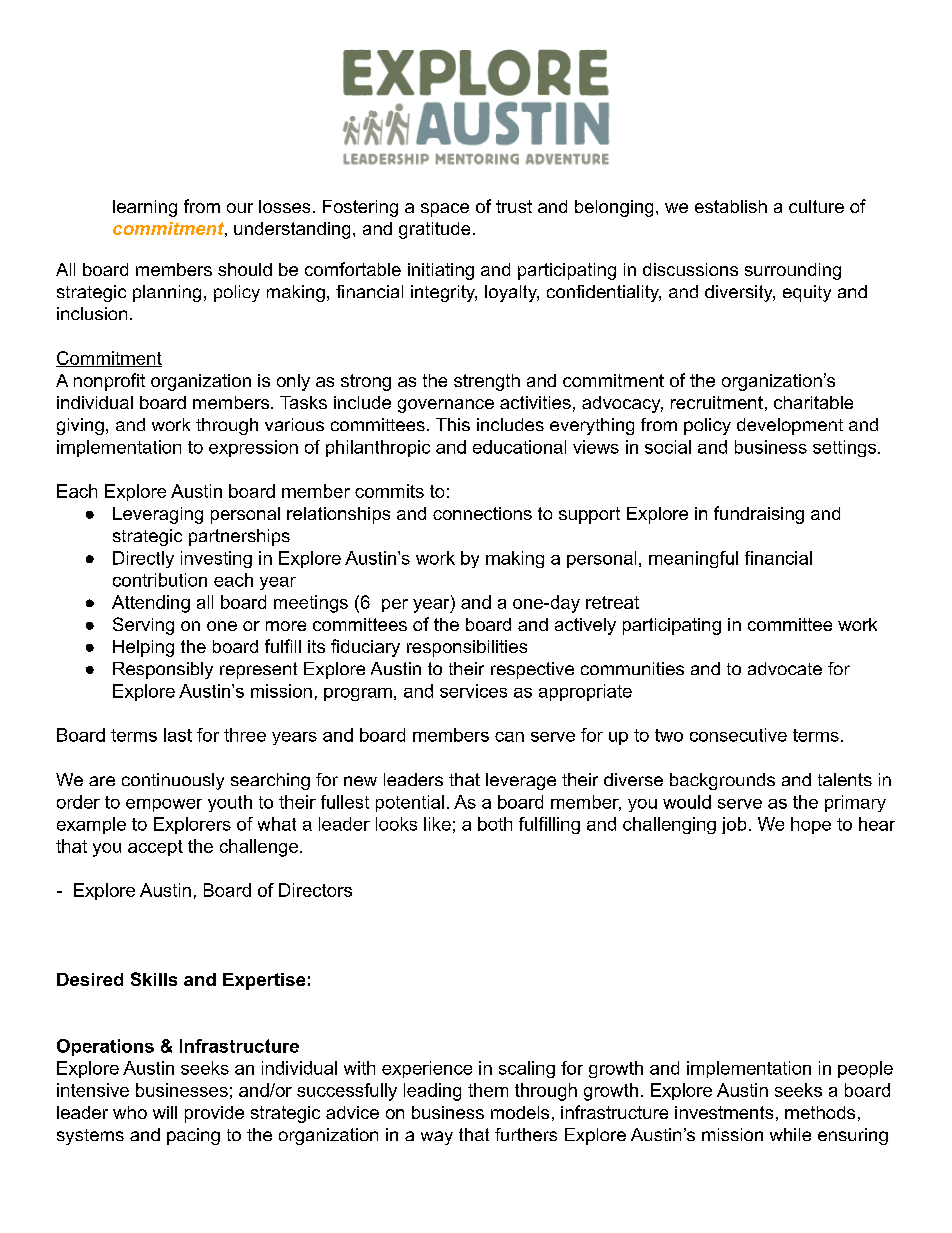 The height and width of the screenshot is (1233, 952). Describe the element at coordinates (473, 691) in the screenshot. I see `services` at that location.
